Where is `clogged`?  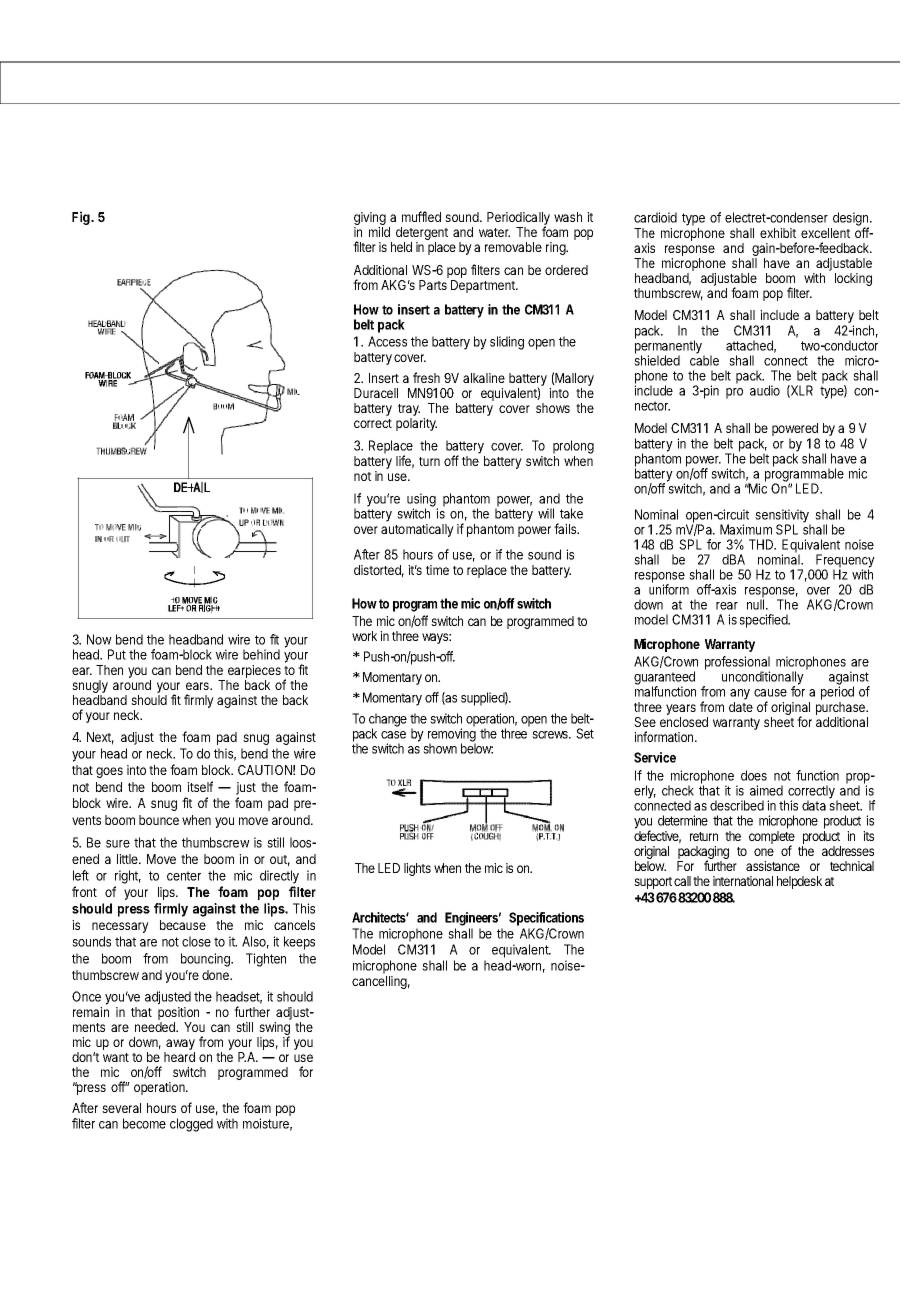
clogged is located at coordinates (191, 1125).
